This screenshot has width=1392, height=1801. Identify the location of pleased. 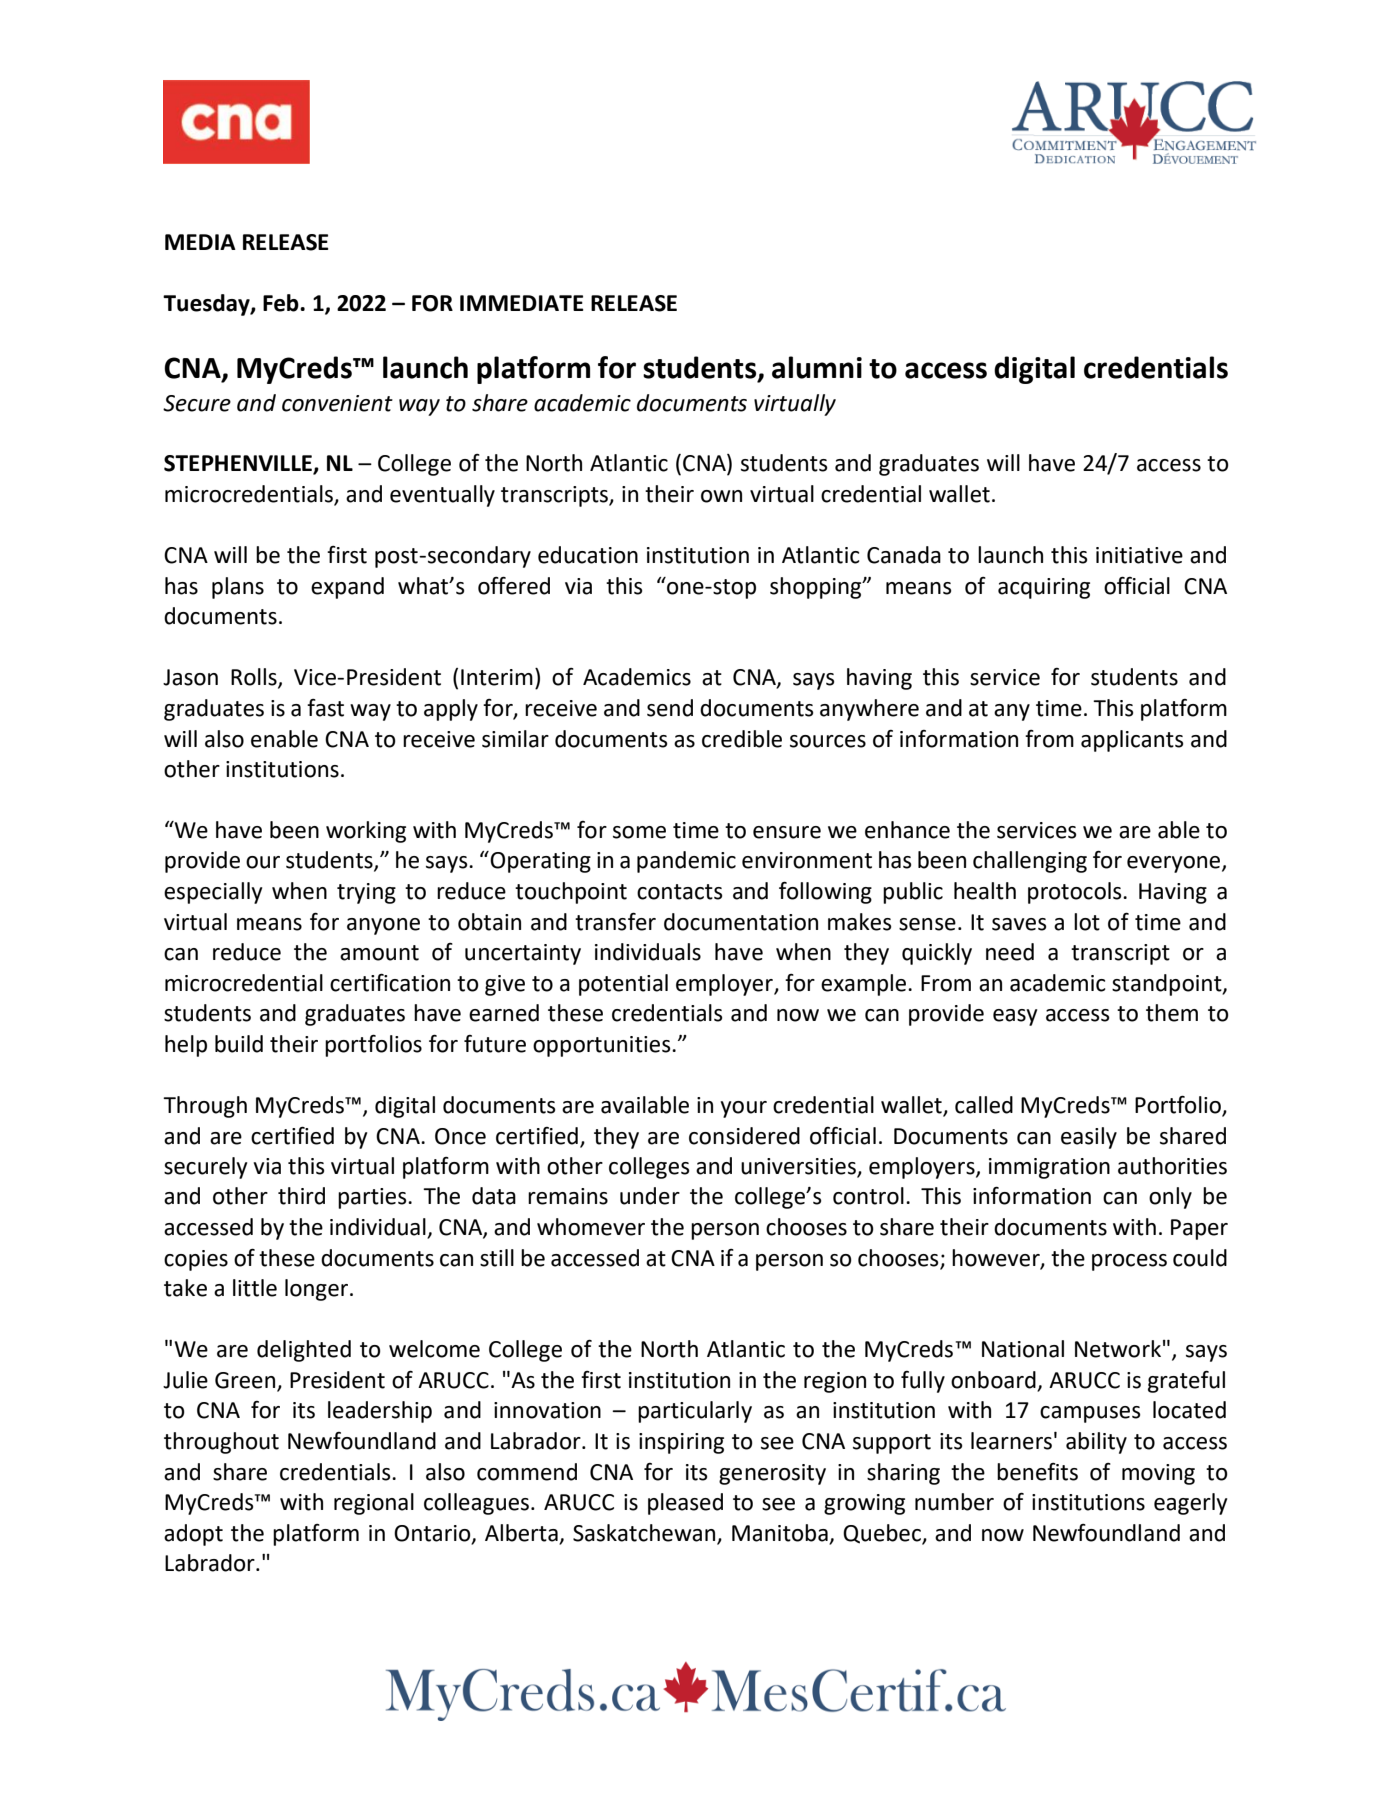
(685, 1504).
